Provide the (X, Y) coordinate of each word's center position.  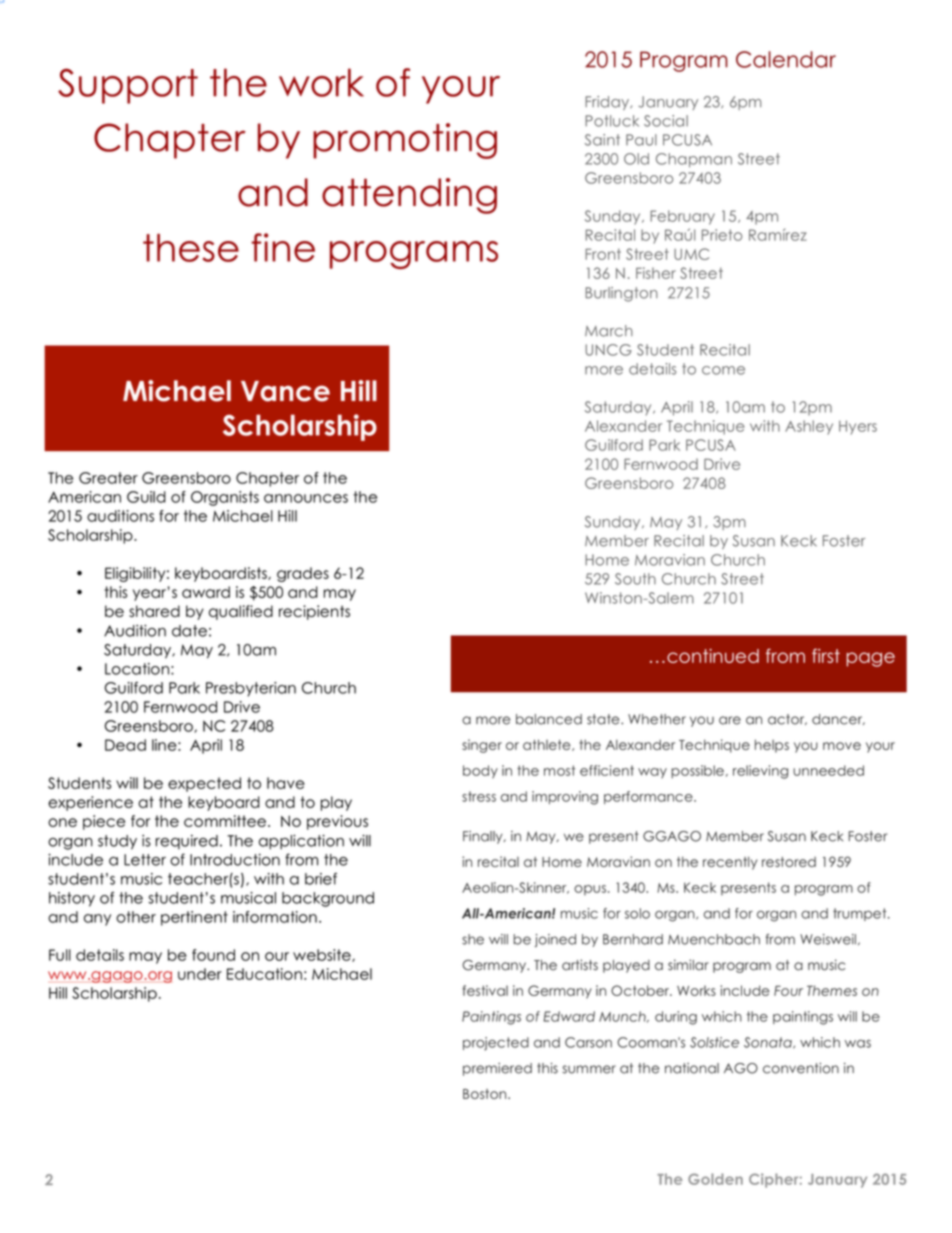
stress (479, 796)
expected (204, 784)
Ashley (809, 427)
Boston (486, 1094)
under (200, 974)
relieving (760, 772)
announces (306, 498)
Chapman (694, 160)
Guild (146, 497)
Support (128, 86)
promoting (405, 141)
